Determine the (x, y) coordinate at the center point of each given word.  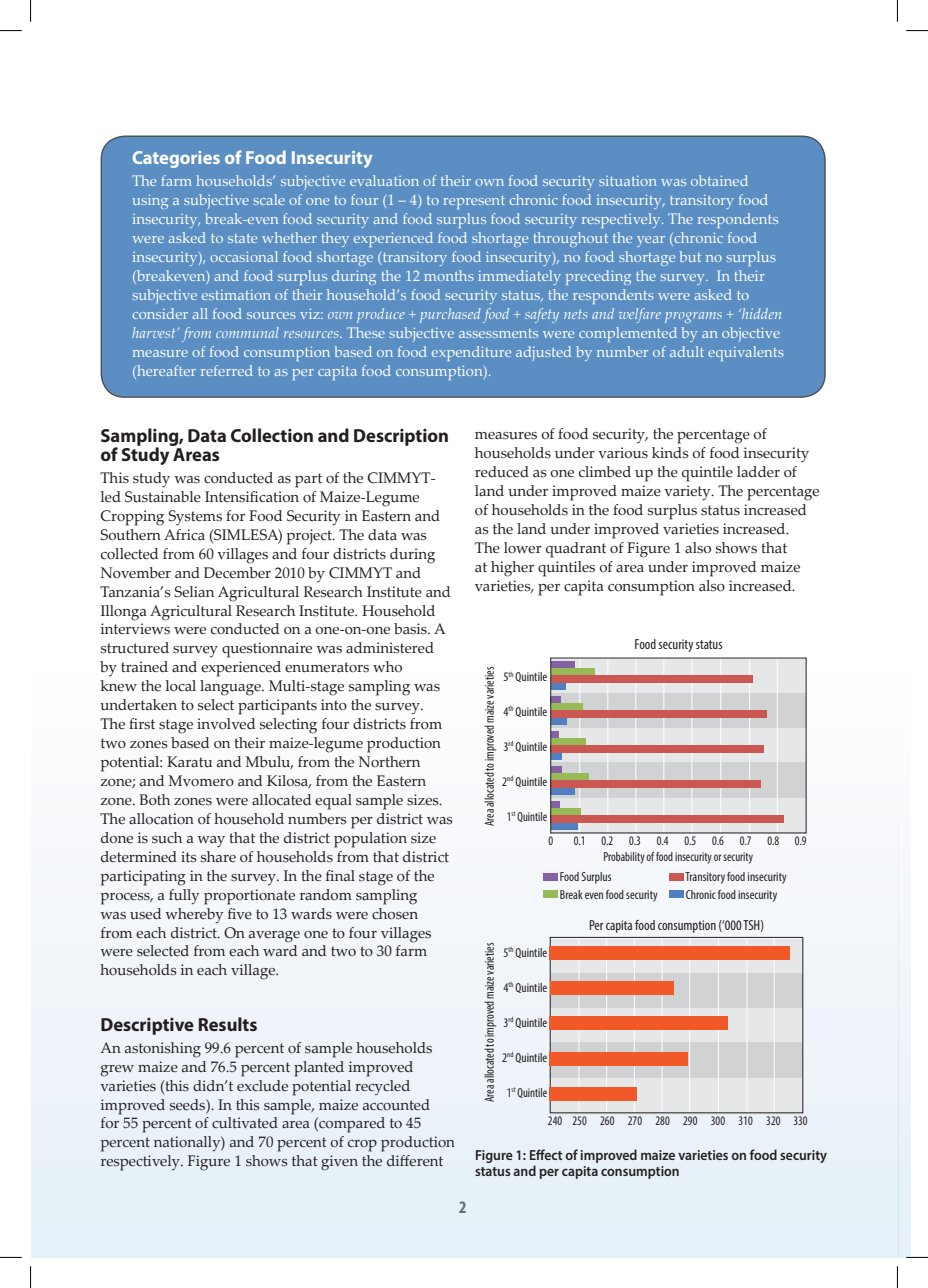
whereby (194, 916)
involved (226, 723)
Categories (176, 159)
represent (474, 202)
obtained (719, 180)
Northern (389, 762)
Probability (624, 858)
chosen (395, 914)
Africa (184, 534)
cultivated (245, 1122)
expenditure (471, 353)
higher (512, 569)
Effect (546, 1154)
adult (687, 351)
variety (688, 493)
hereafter (165, 372)
